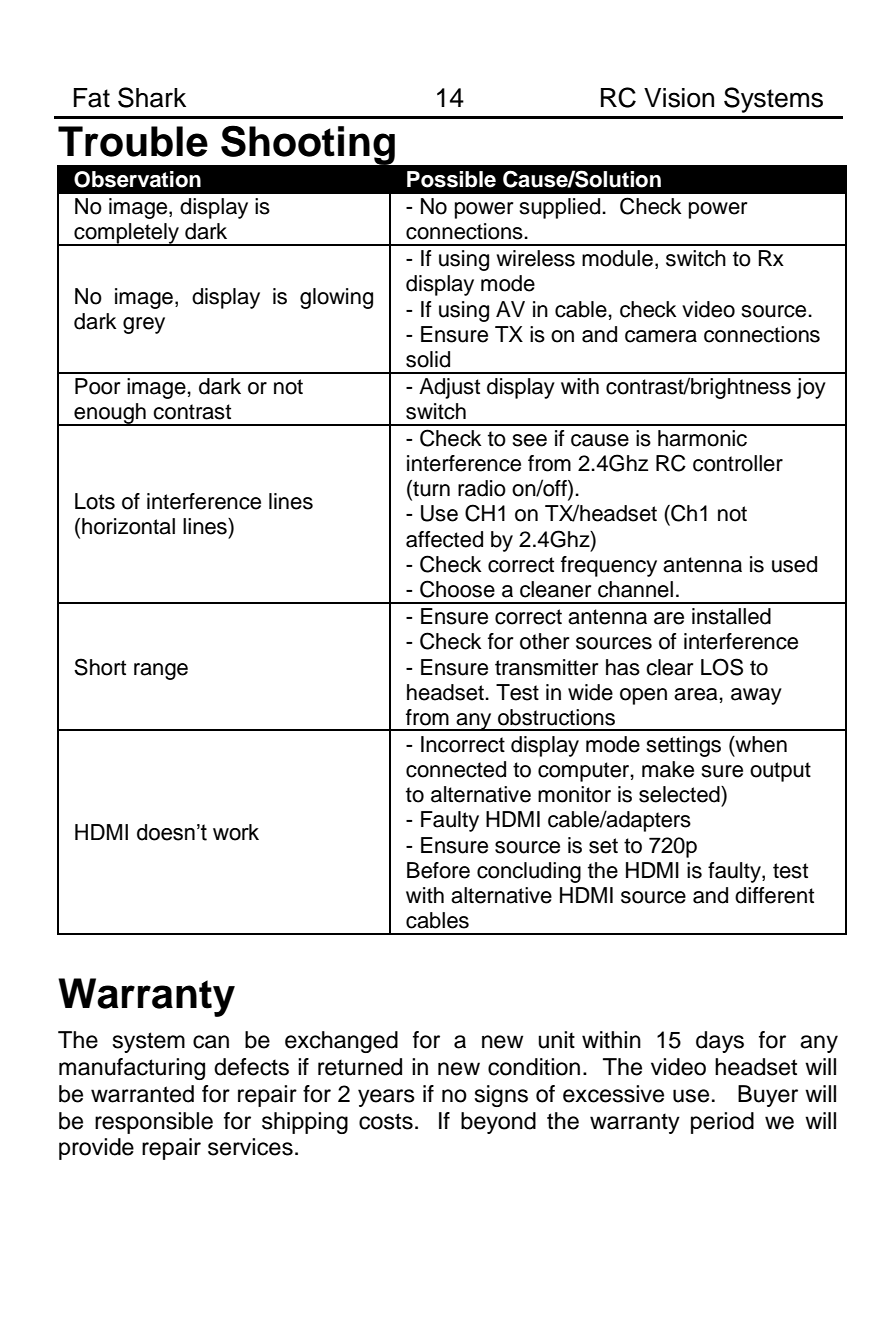 Image resolution: width=896 pixels, height=1328 pixels. What do you see at coordinates (133, 141) in the screenshot?
I see `Trouble` at bounding box center [133, 141].
